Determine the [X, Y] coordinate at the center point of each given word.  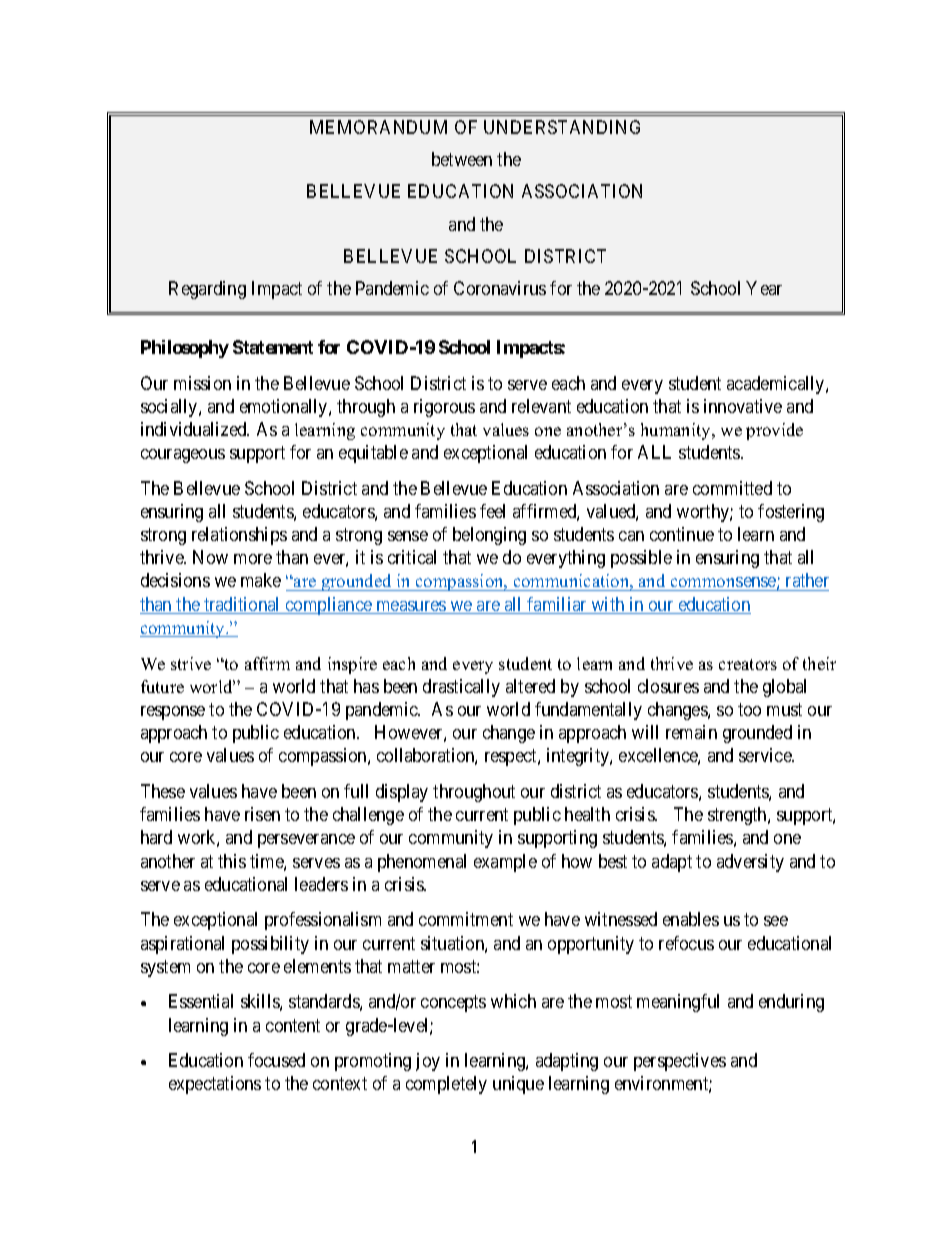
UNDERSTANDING [562, 127]
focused [276, 1060]
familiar [557, 605]
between [462, 159]
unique [518, 1085]
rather [806, 582]
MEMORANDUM [378, 127]
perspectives [680, 1062]
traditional [242, 605]
